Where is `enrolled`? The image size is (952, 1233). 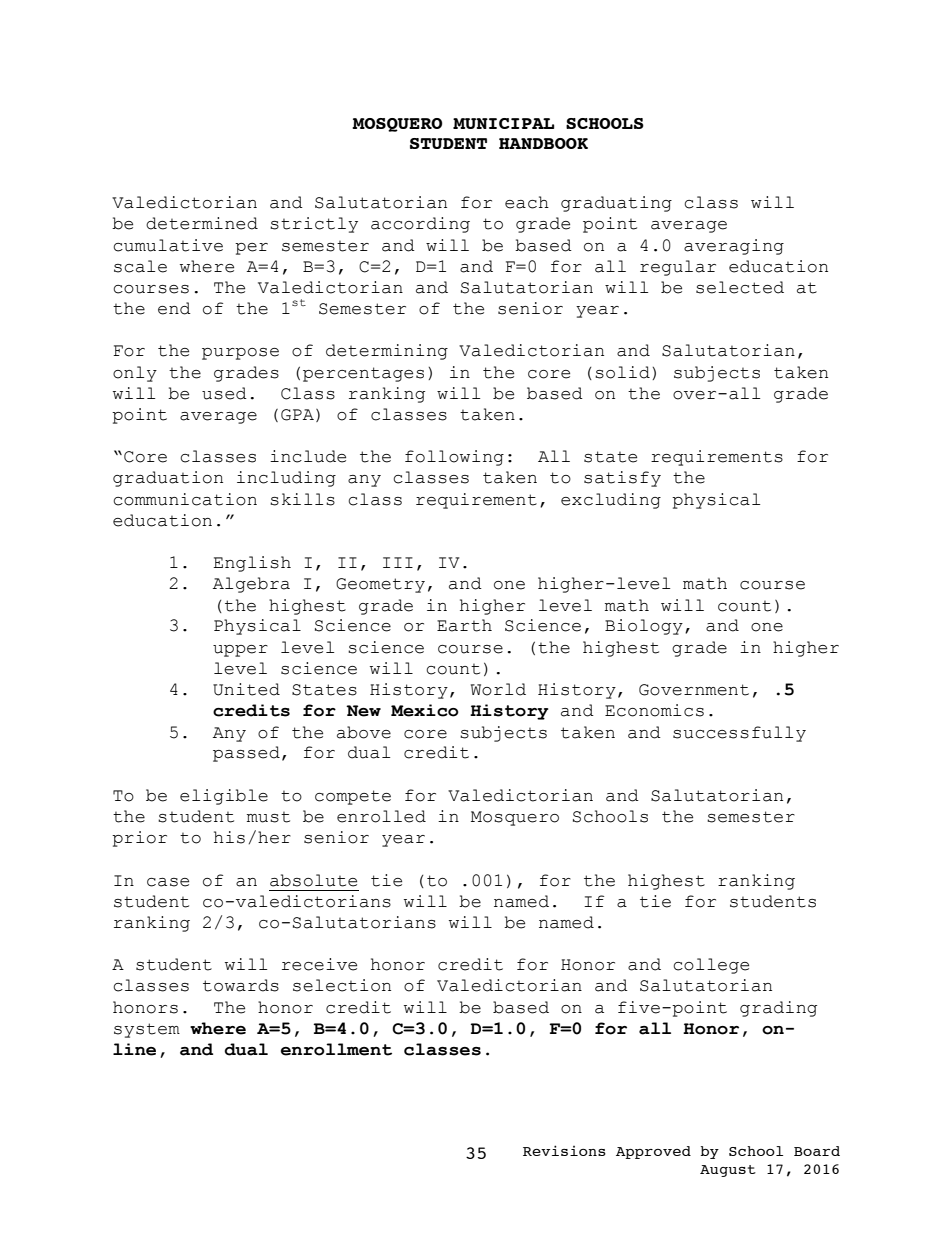
enrolled is located at coordinates (381, 816).
